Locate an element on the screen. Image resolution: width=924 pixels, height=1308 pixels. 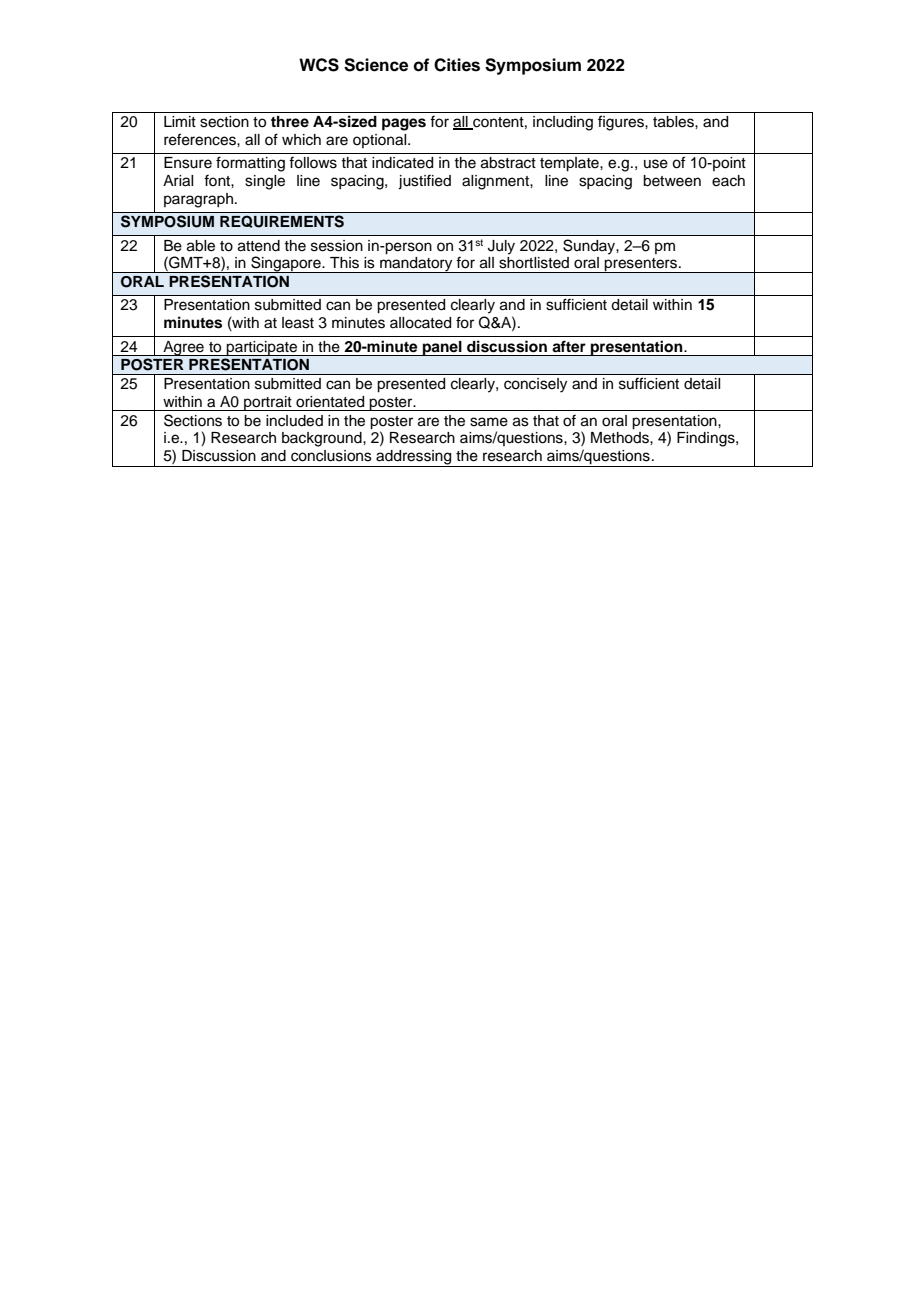
use is located at coordinates (656, 164).
